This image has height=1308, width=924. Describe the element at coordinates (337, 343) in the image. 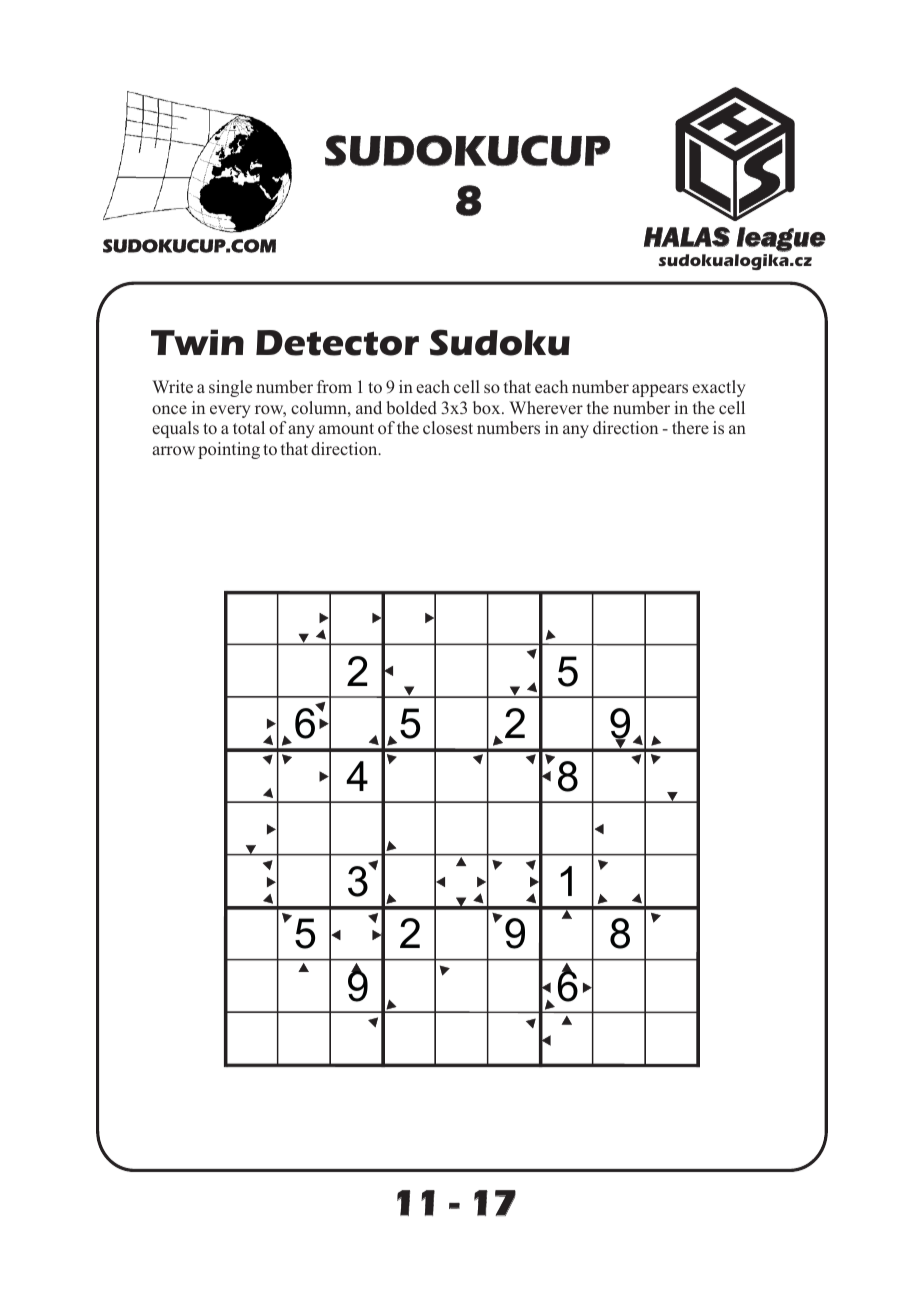

I see `Detector` at that location.
